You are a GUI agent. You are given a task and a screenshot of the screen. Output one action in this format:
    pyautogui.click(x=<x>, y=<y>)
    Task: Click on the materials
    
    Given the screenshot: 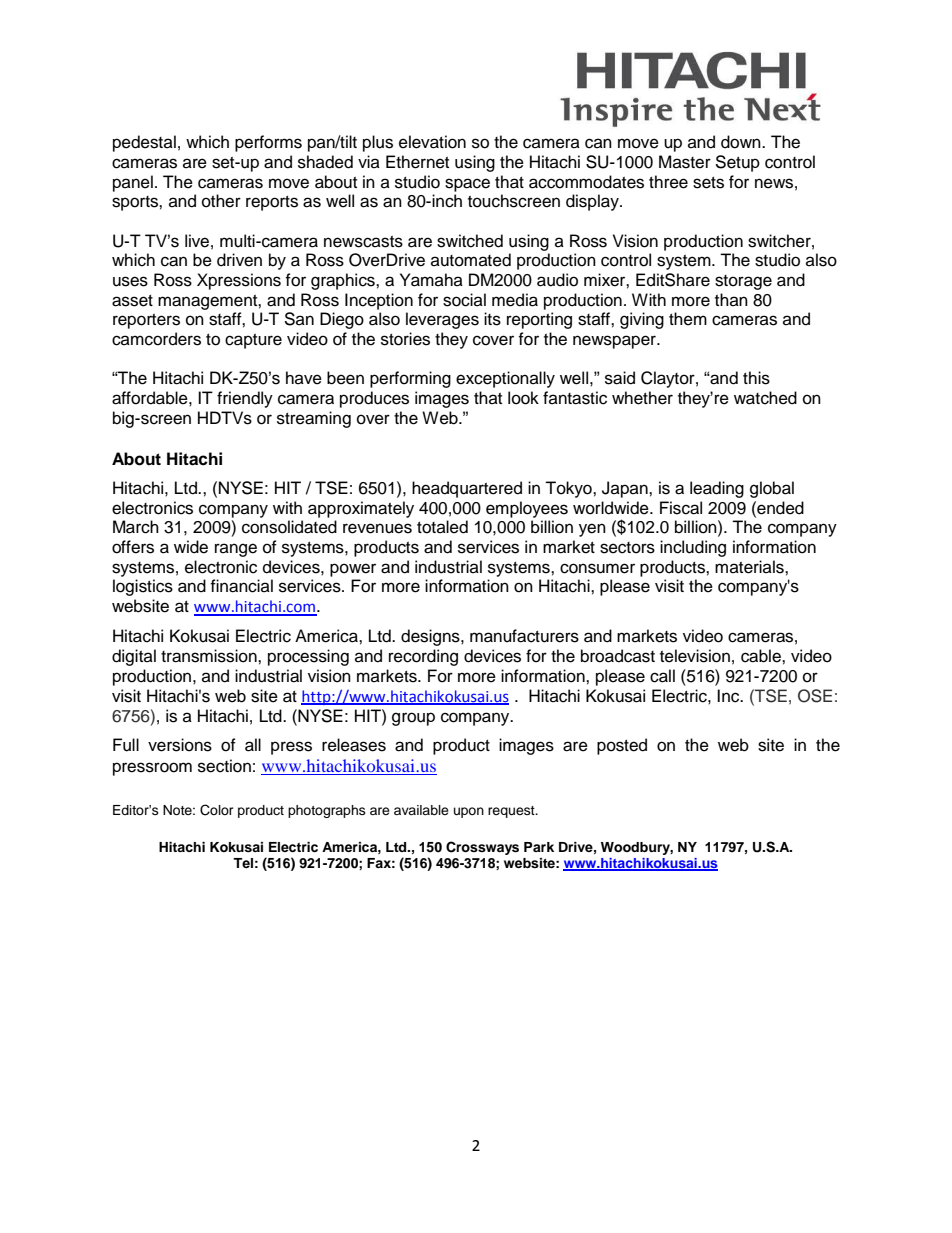 What is the action you would take?
    pyautogui.click(x=750, y=567)
